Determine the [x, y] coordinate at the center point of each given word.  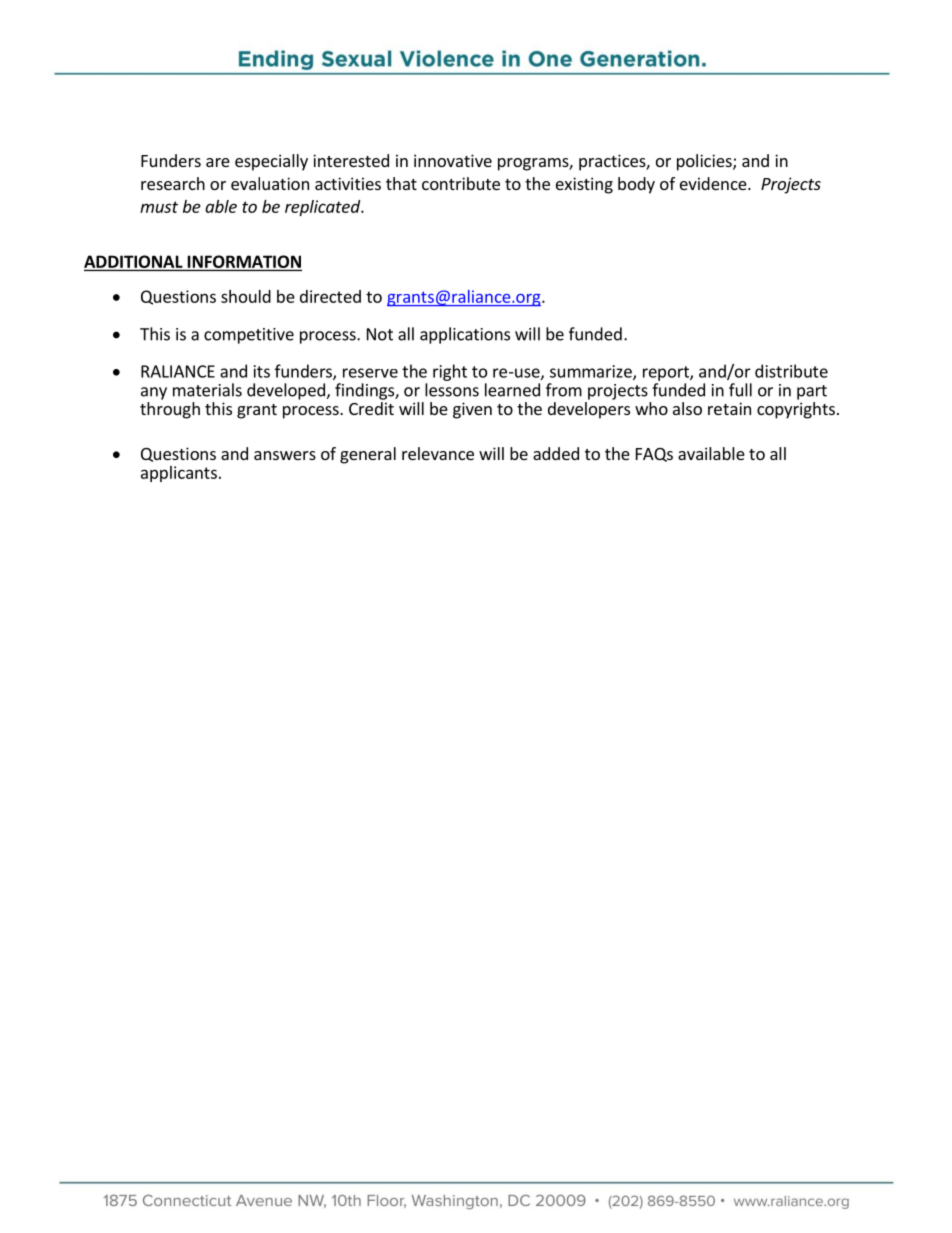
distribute [791, 371]
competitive [249, 336]
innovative [453, 160]
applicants [179, 474]
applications [465, 335]
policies [705, 162]
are [218, 162]
